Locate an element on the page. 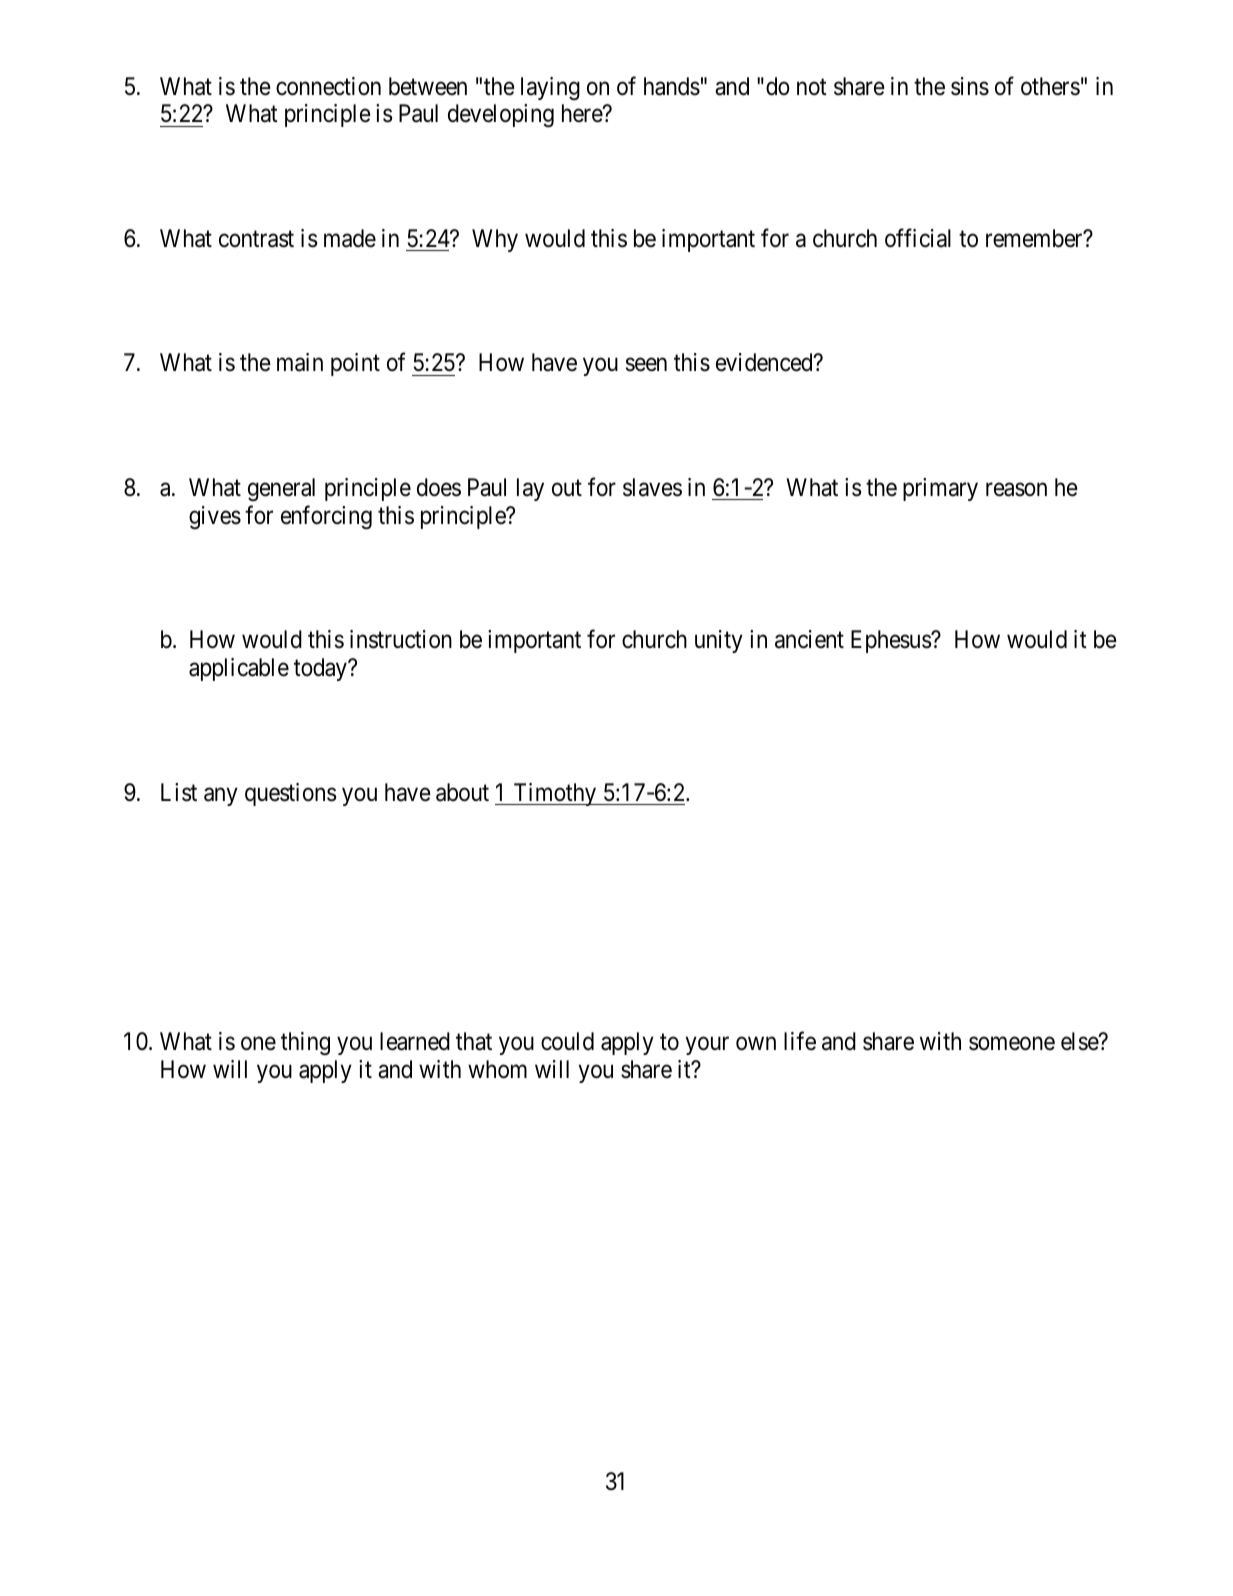 The height and width of the document is (1596, 1233). questions is located at coordinates (290, 794).
